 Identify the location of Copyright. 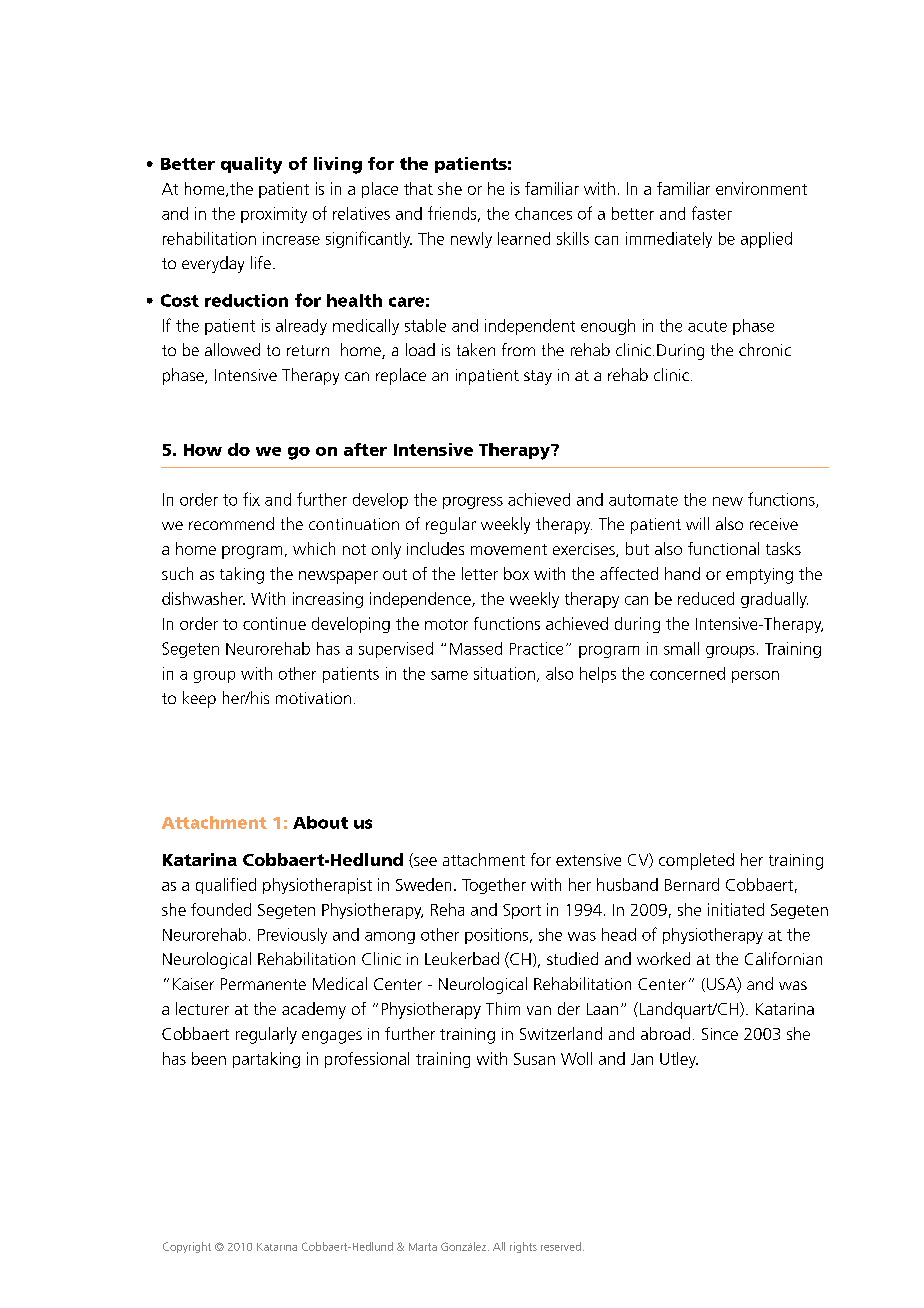
(187, 1247).
